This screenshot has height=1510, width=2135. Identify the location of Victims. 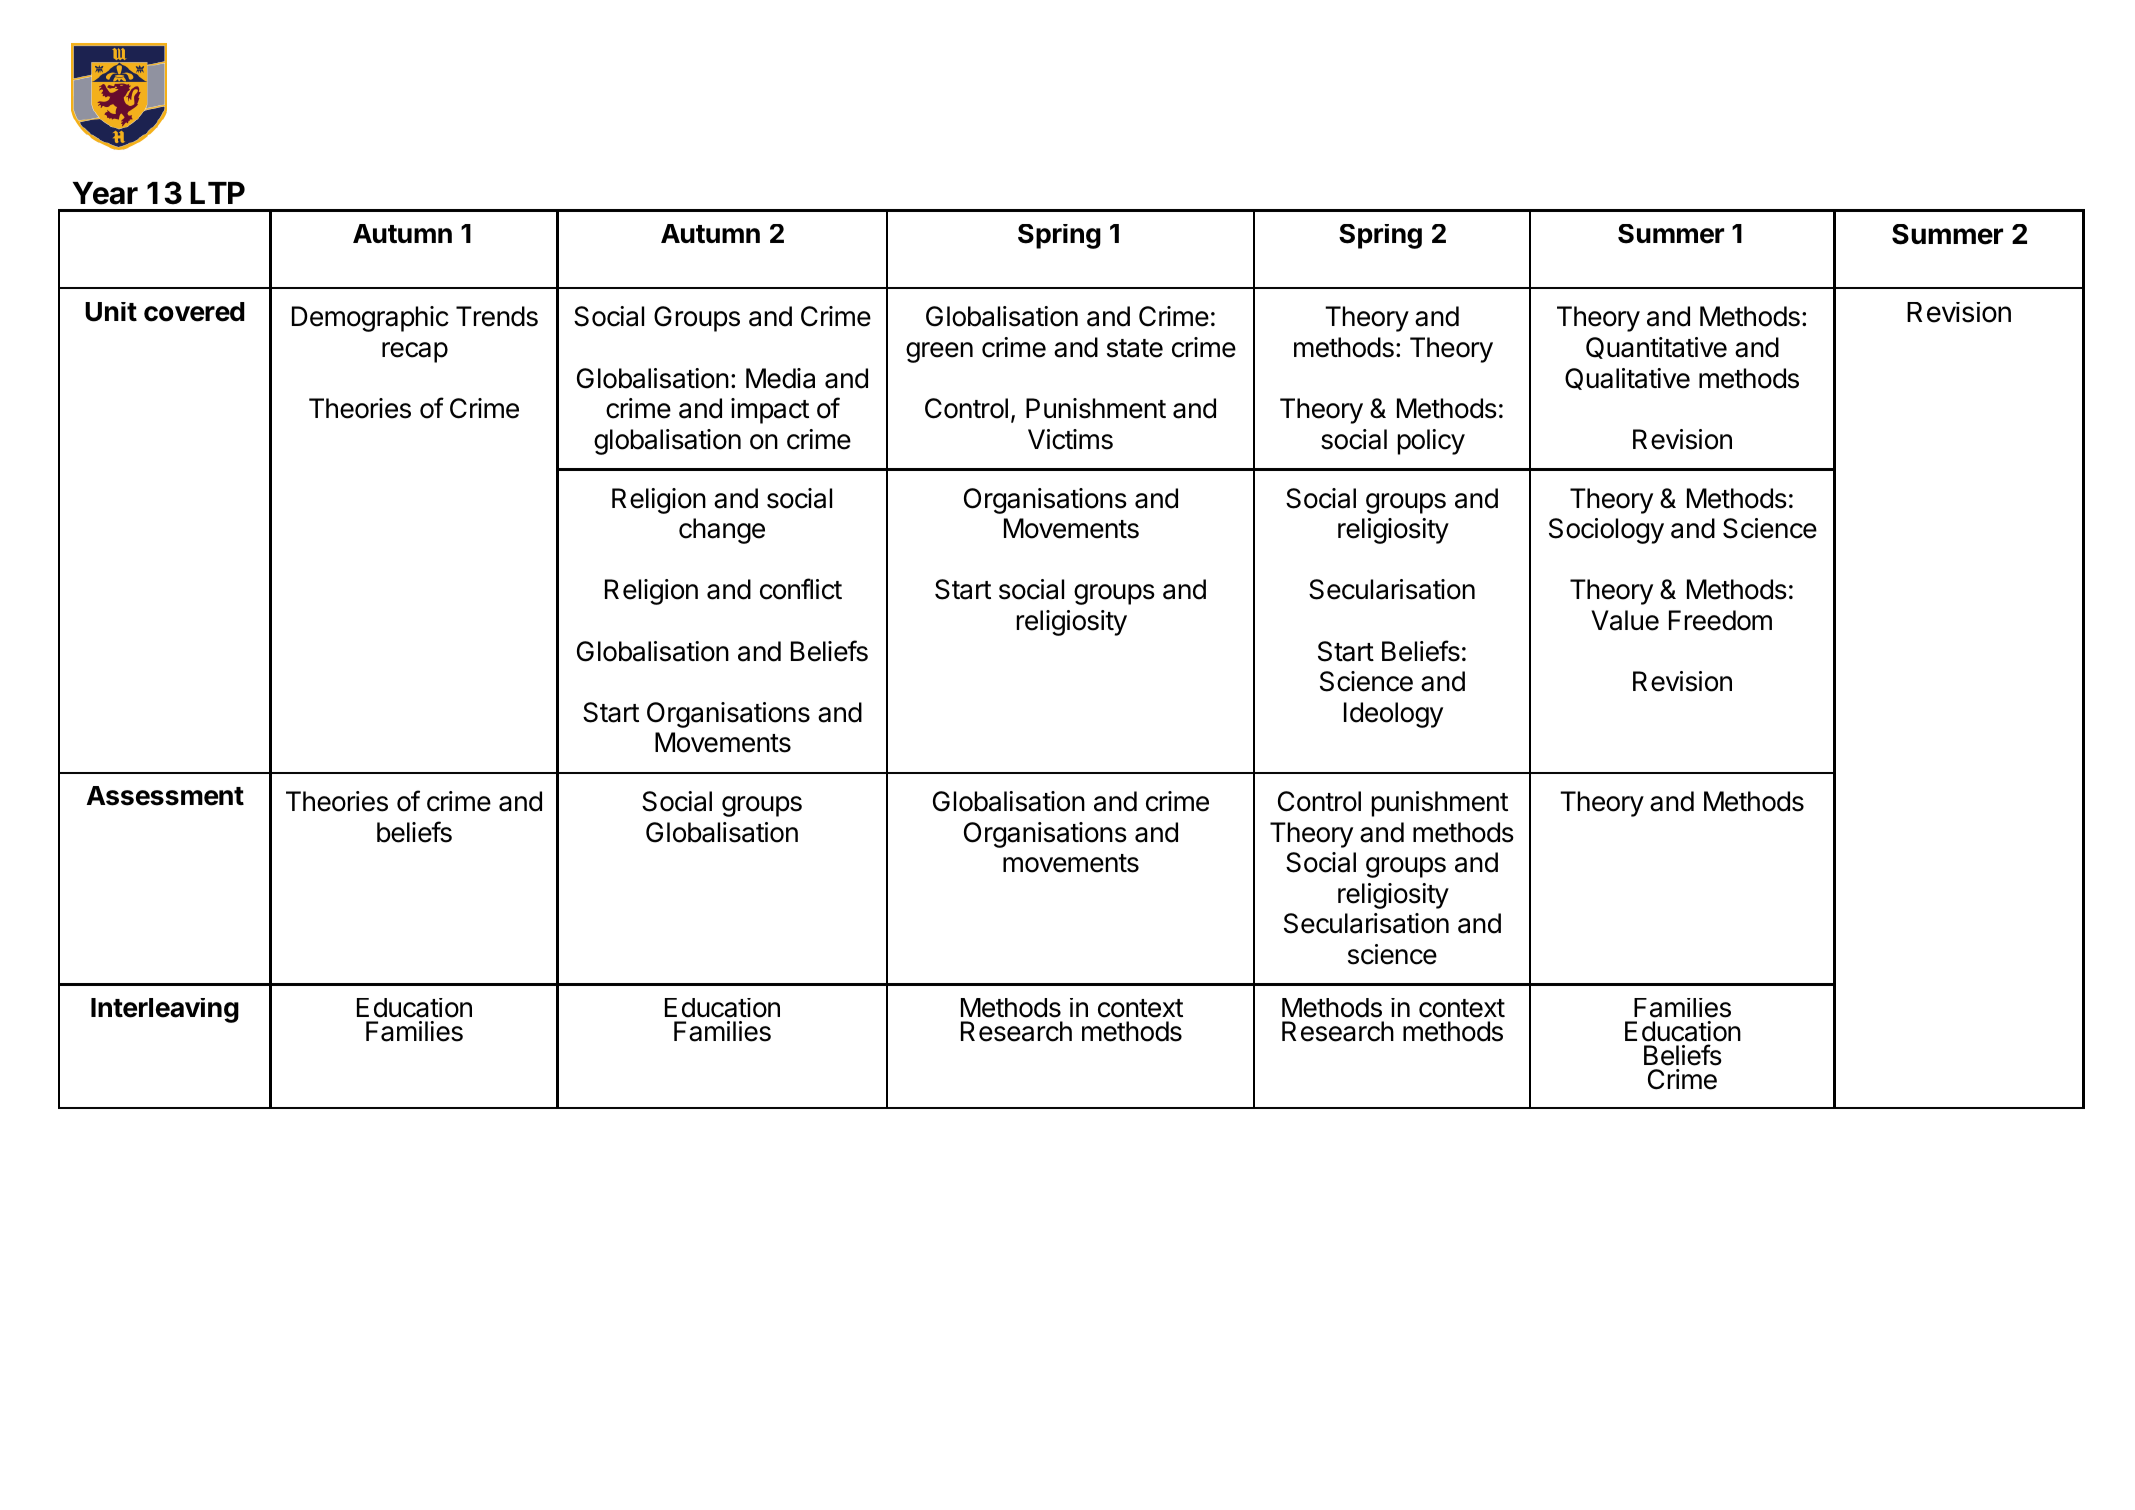
(1070, 439).
